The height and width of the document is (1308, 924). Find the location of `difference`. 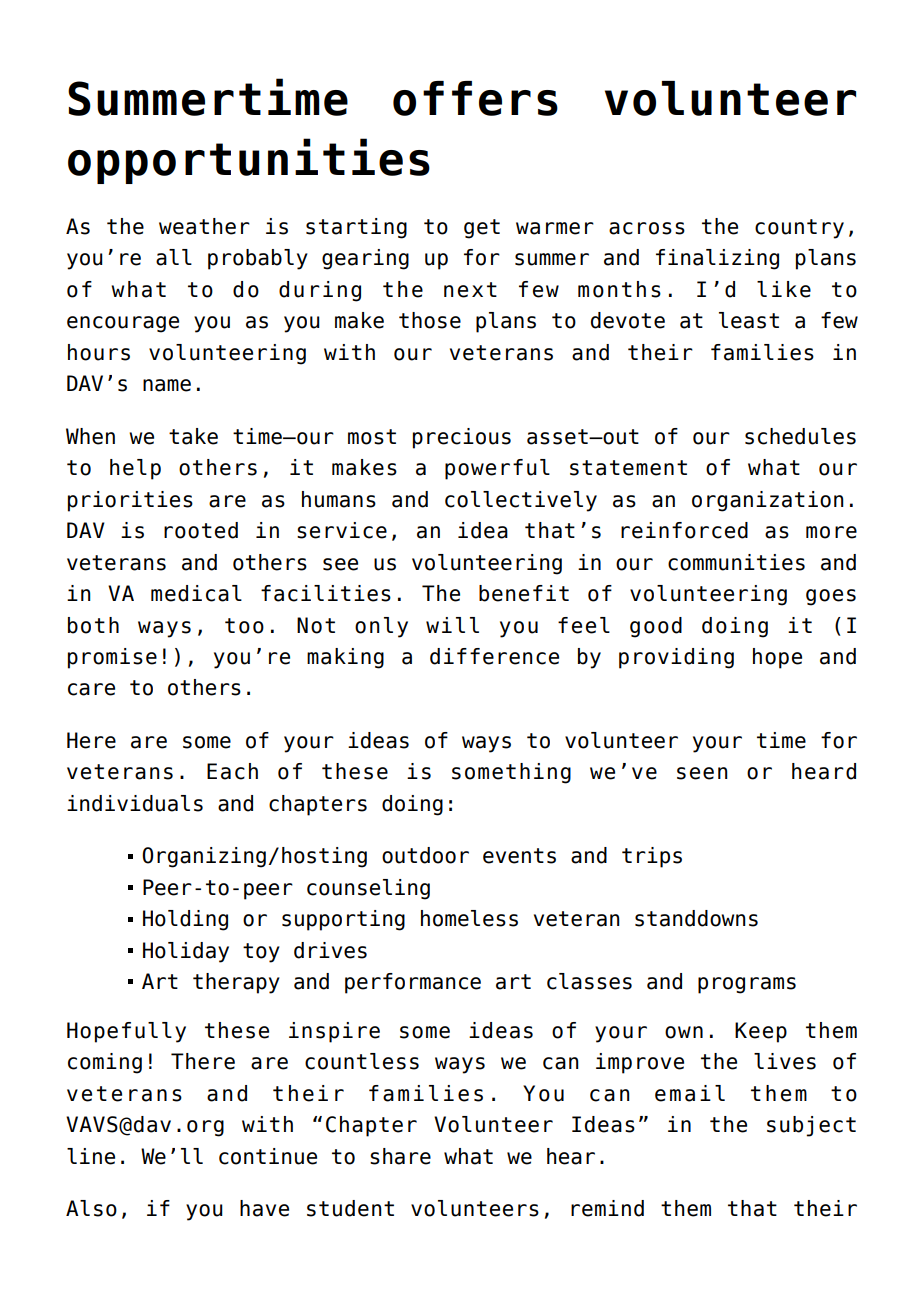

difference is located at coordinates (494, 656).
